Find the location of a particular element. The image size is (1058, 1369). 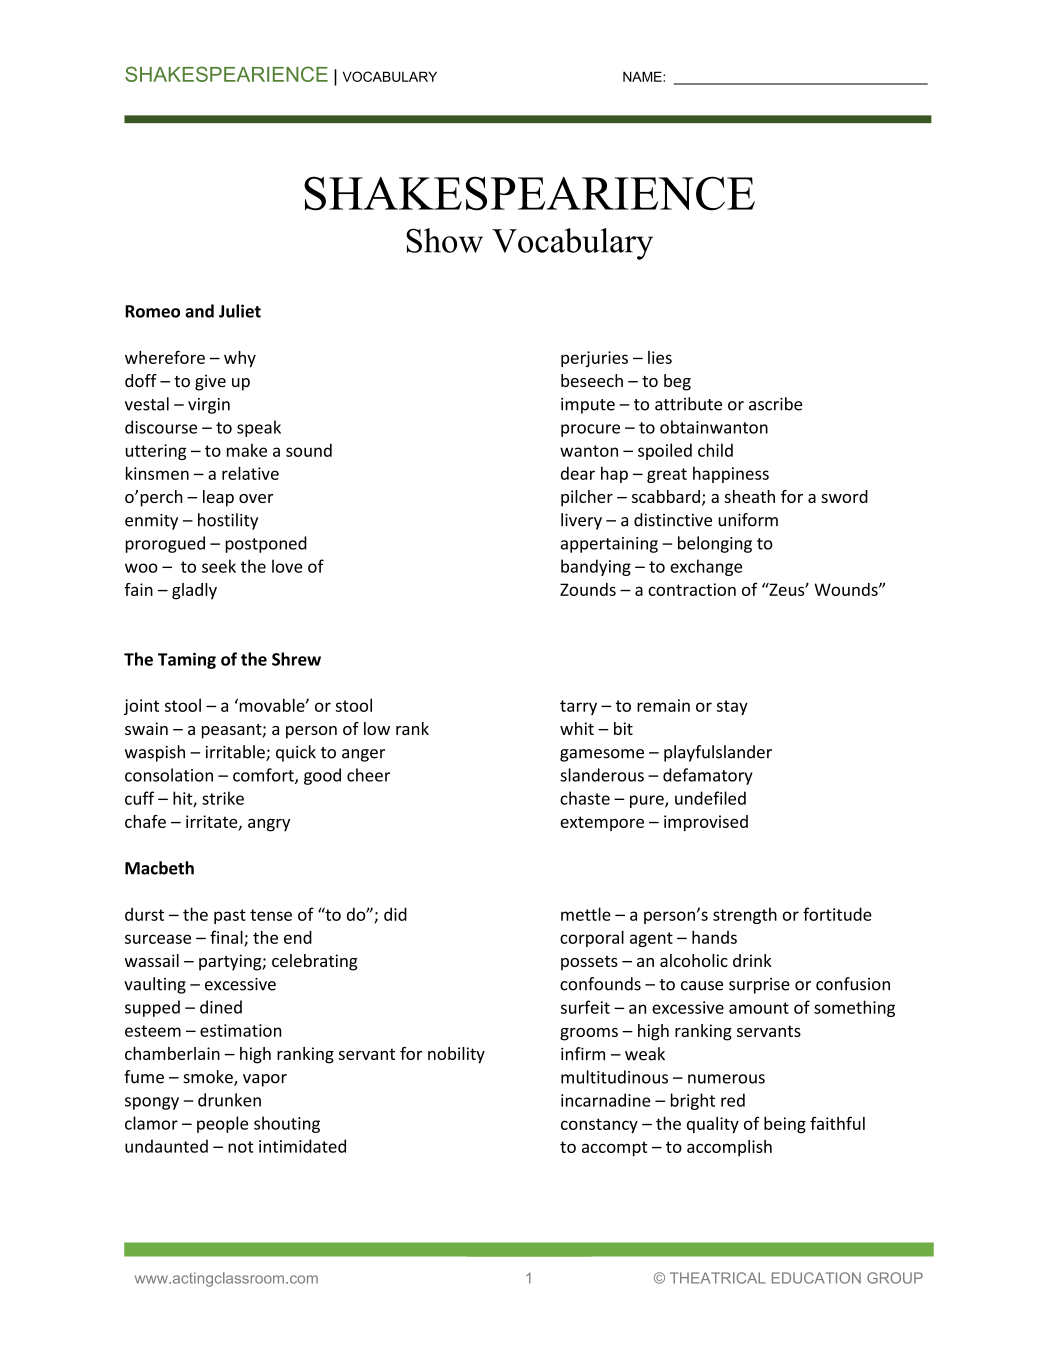

surfeit is located at coordinates (585, 1007).
